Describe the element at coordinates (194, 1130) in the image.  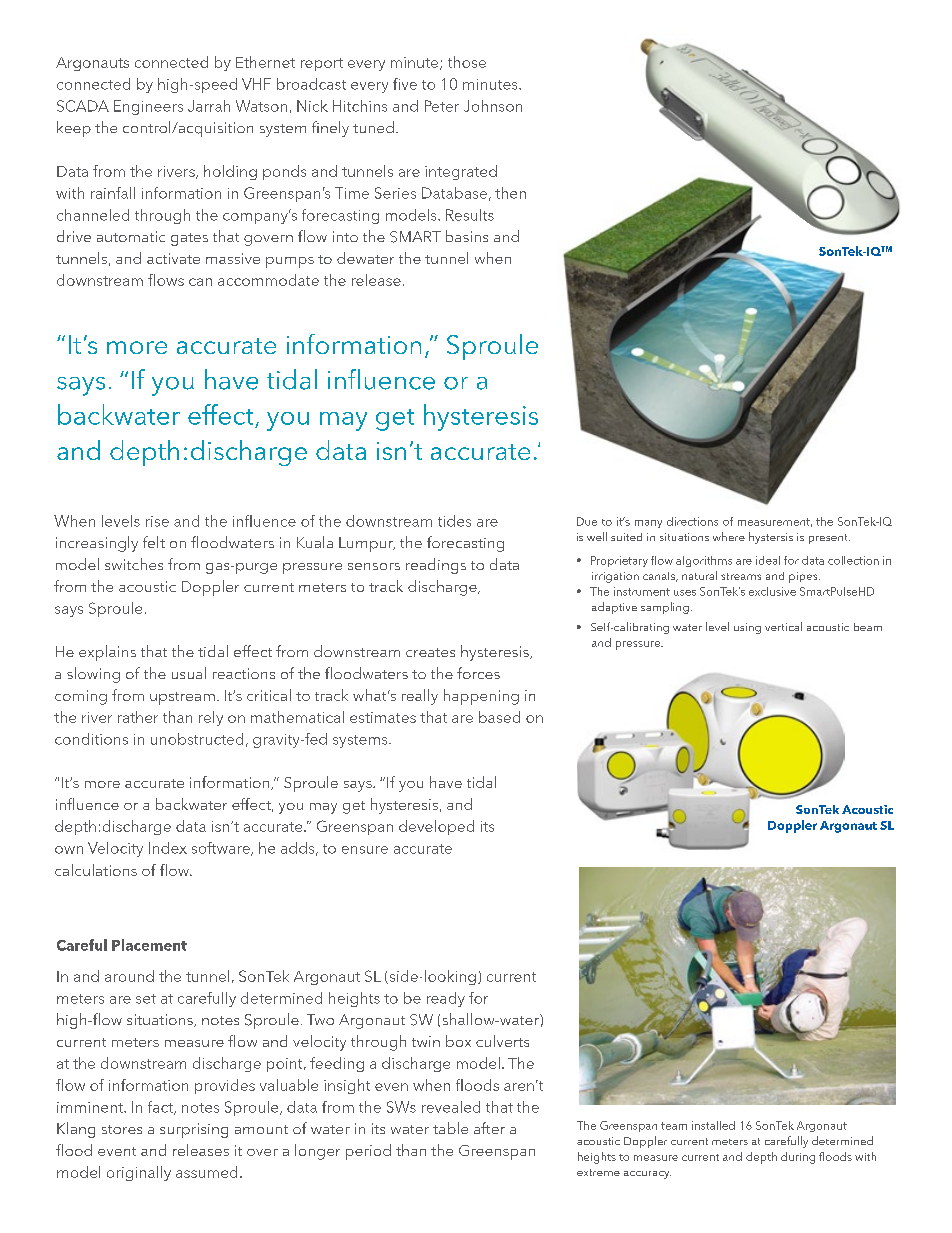
I see `surprising` at that location.
